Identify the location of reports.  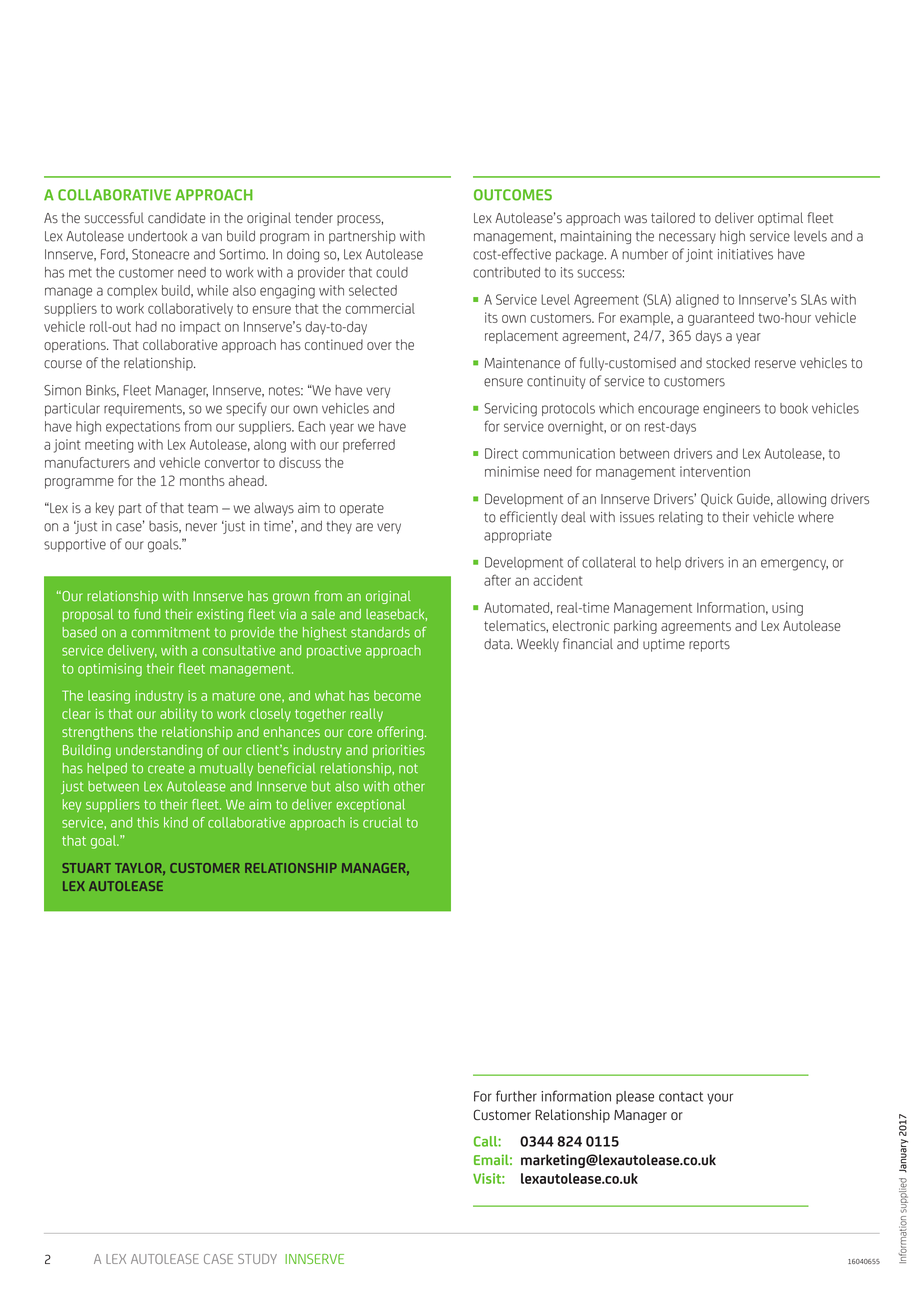
(709, 645).
